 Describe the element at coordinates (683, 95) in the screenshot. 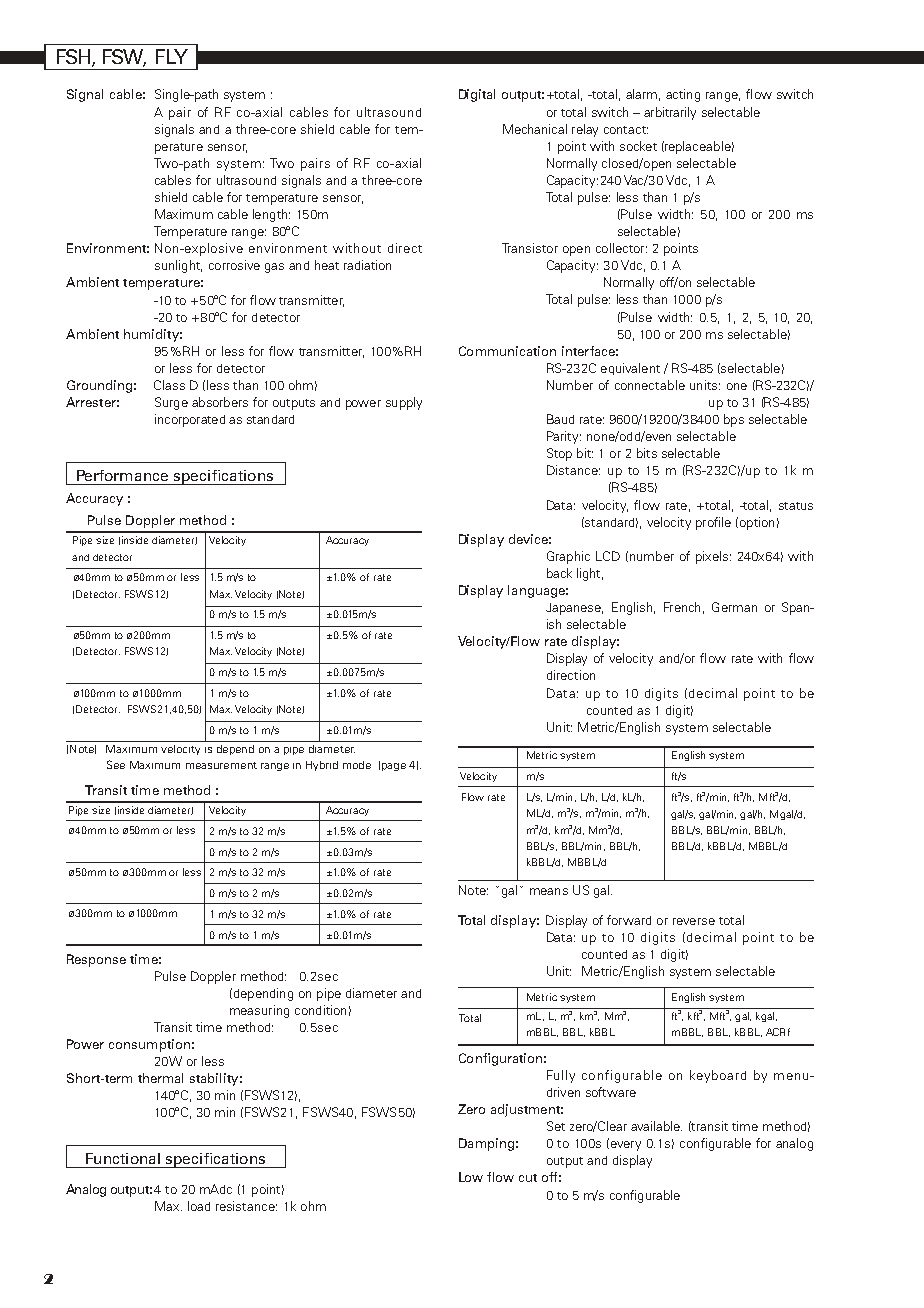

I see `acting` at that location.
